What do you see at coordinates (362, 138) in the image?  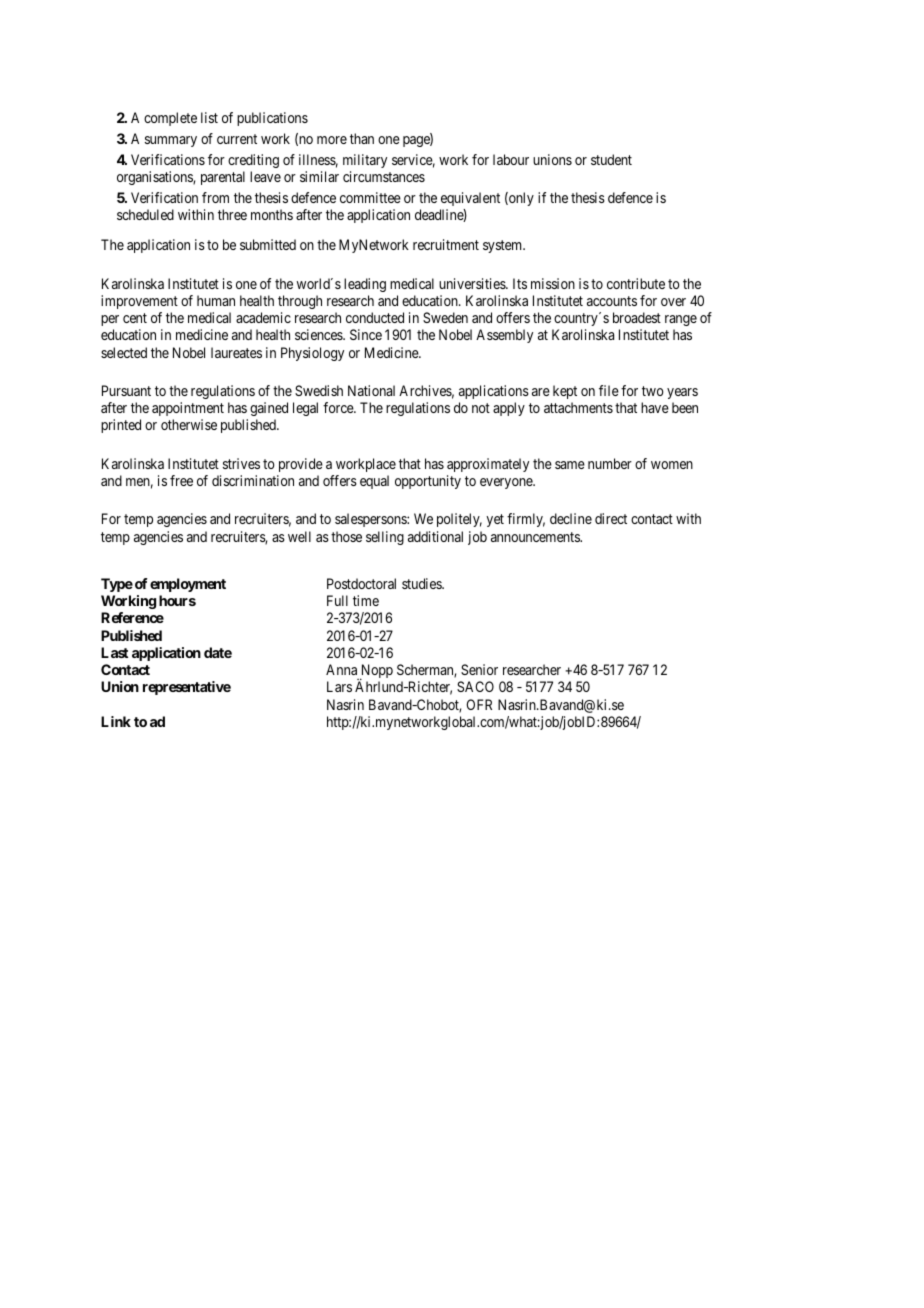 I see `than` at bounding box center [362, 138].
